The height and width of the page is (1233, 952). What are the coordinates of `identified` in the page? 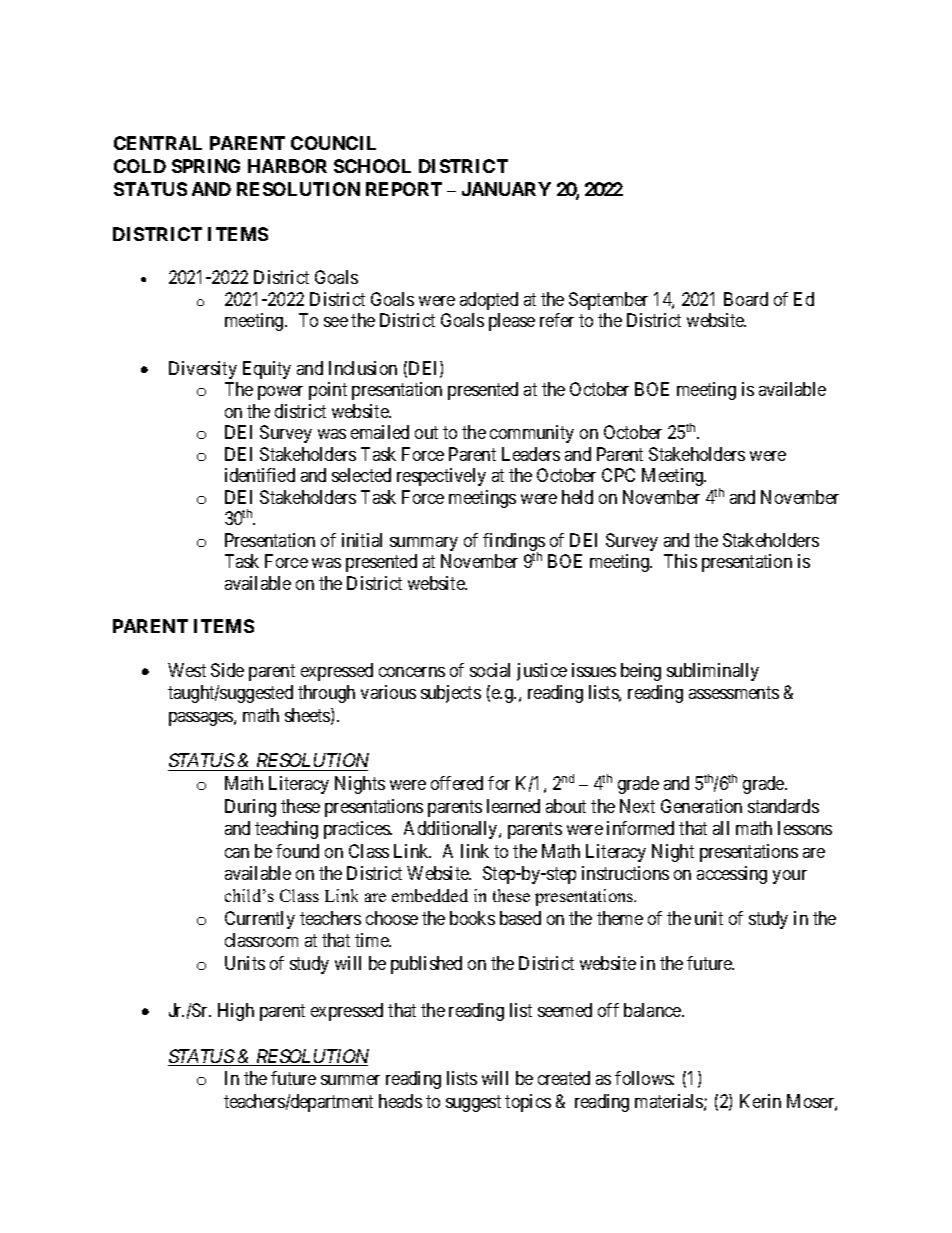 It's located at (260, 475).
